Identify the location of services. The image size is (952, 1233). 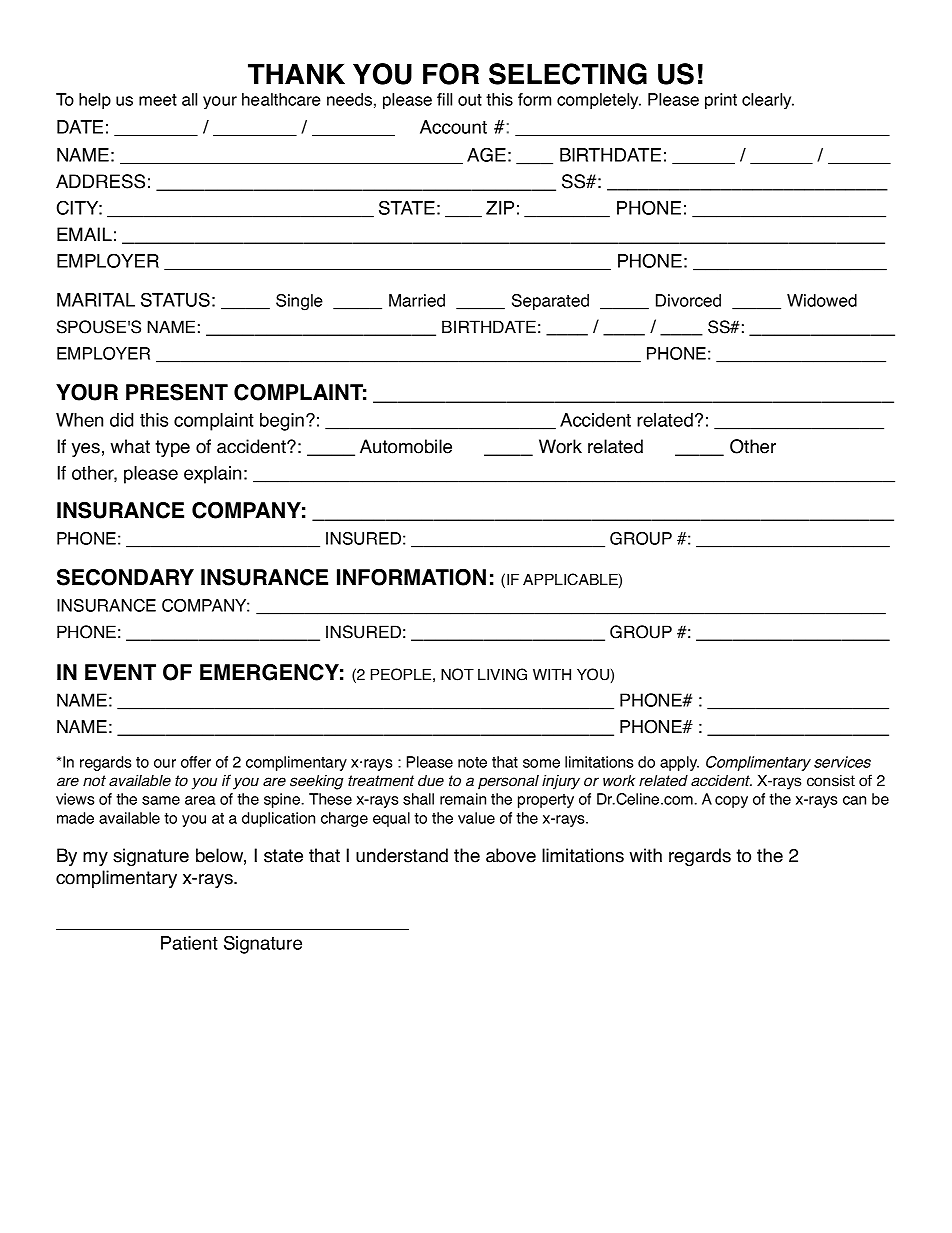
(842, 762).
